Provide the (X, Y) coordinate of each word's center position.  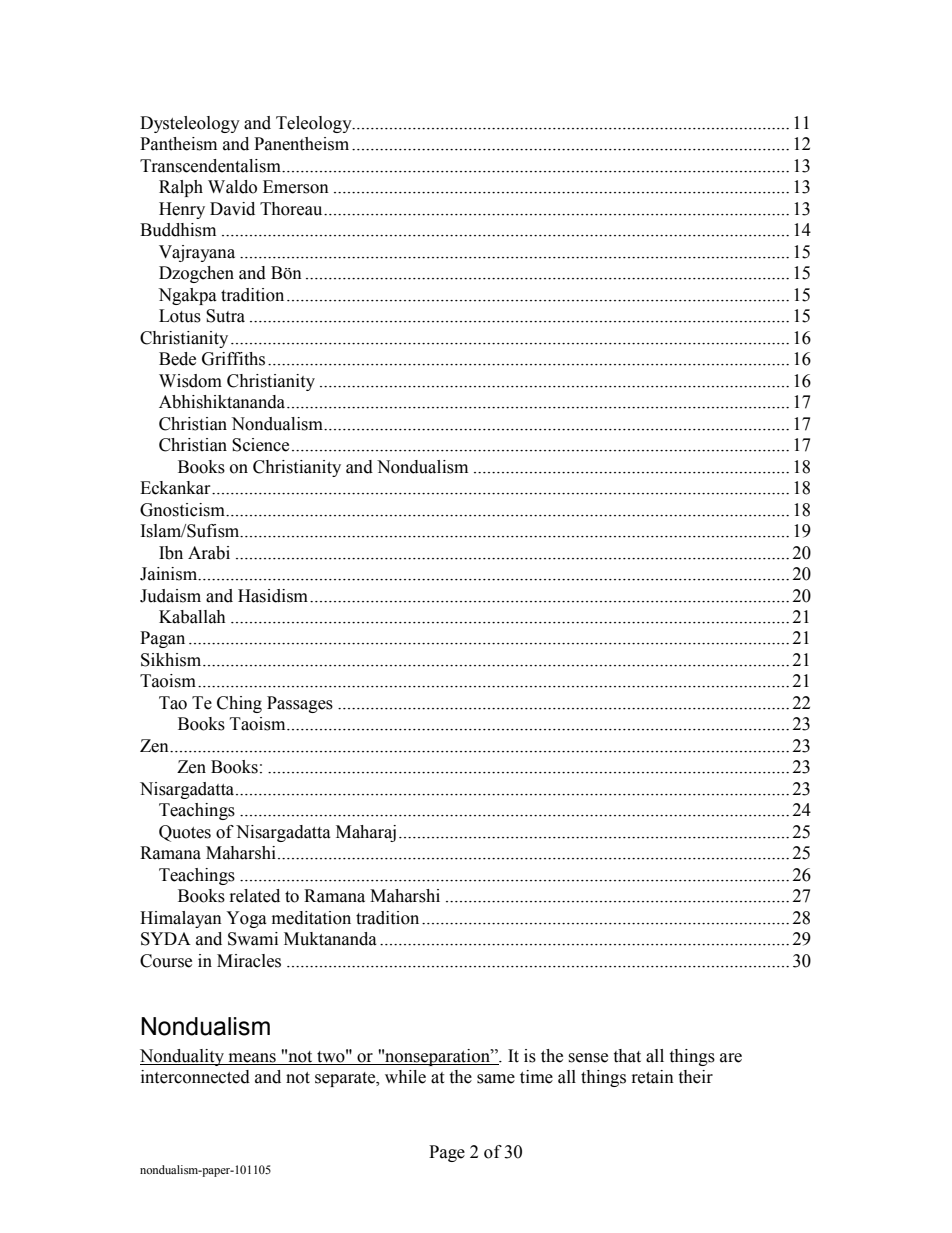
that (627, 1056)
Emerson (296, 187)
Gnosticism (183, 510)
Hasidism (274, 596)
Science (260, 445)
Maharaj (366, 833)
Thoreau (292, 209)
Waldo (232, 187)
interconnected (195, 1077)
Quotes (185, 833)
